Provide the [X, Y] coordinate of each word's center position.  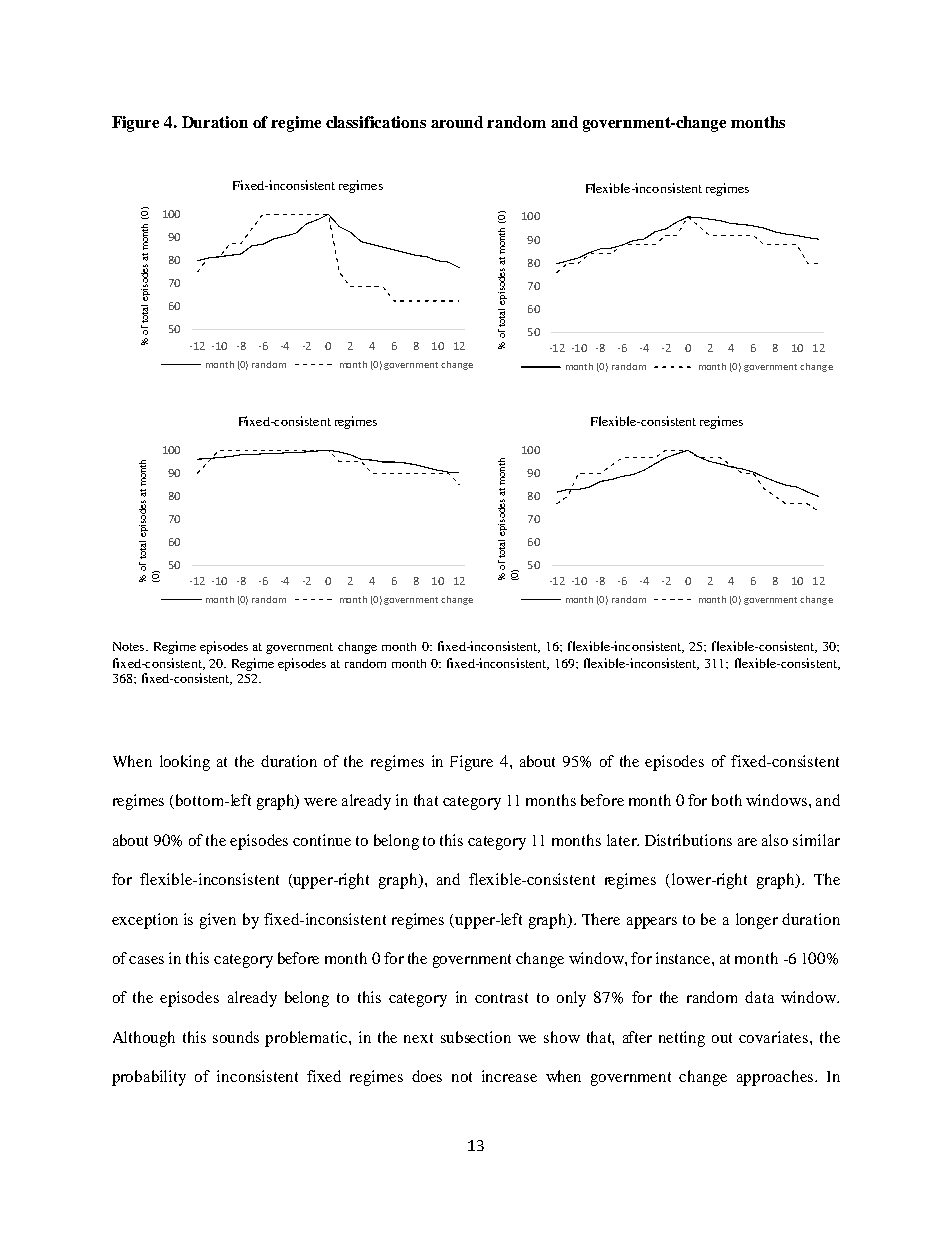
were [320, 802]
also [775, 840]
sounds [236, 1037]
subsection [476, 1037]
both [727, 800]
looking [185, 763]
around [457, 122]
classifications [376, 122]
